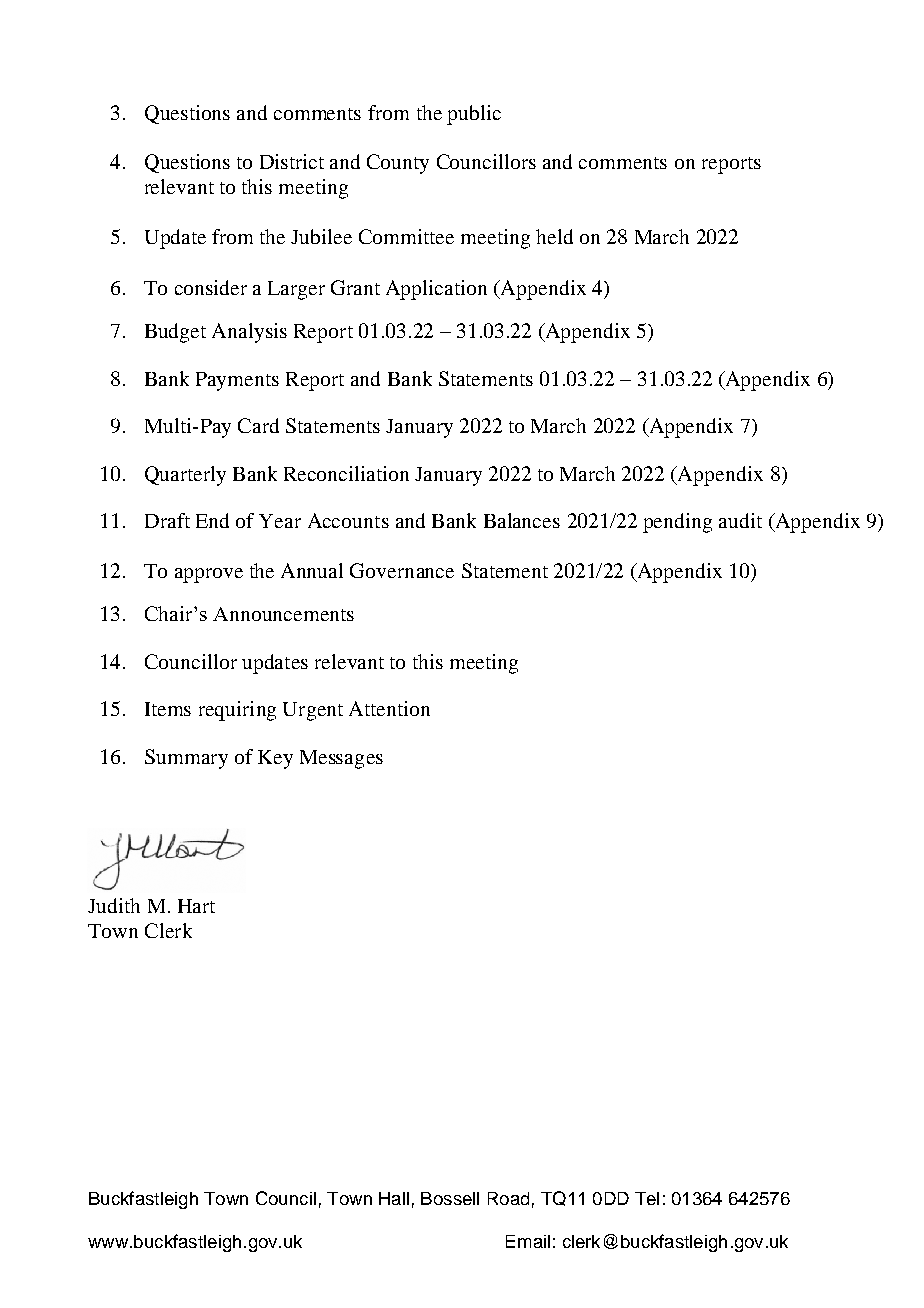 The height and width of the document is (1308, 924). Describe the element at coordinates (647, 1198) in the document. I see `Tel` at that location.
